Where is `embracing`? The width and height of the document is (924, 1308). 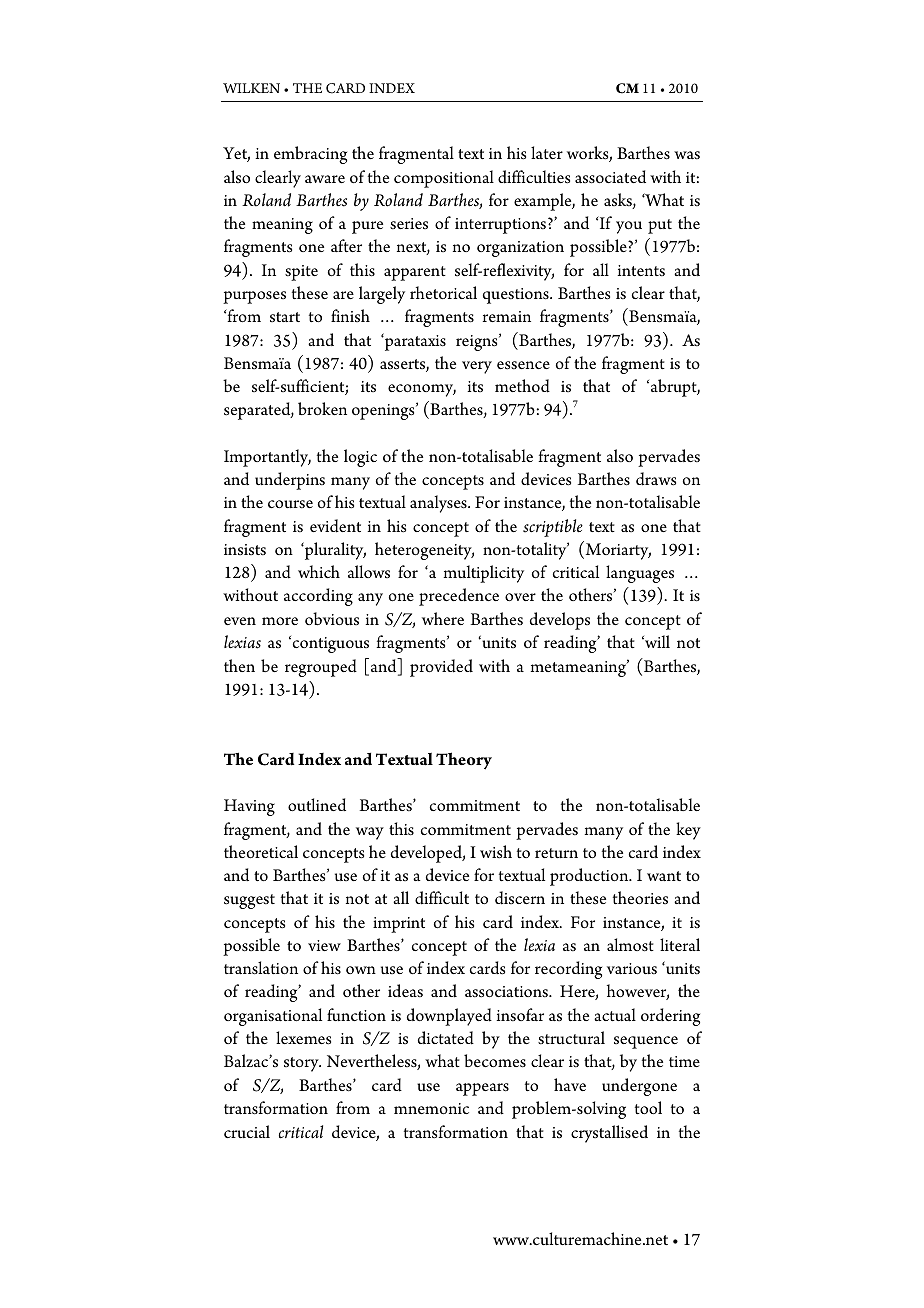
embracing is located at coordinates (310, 155).
